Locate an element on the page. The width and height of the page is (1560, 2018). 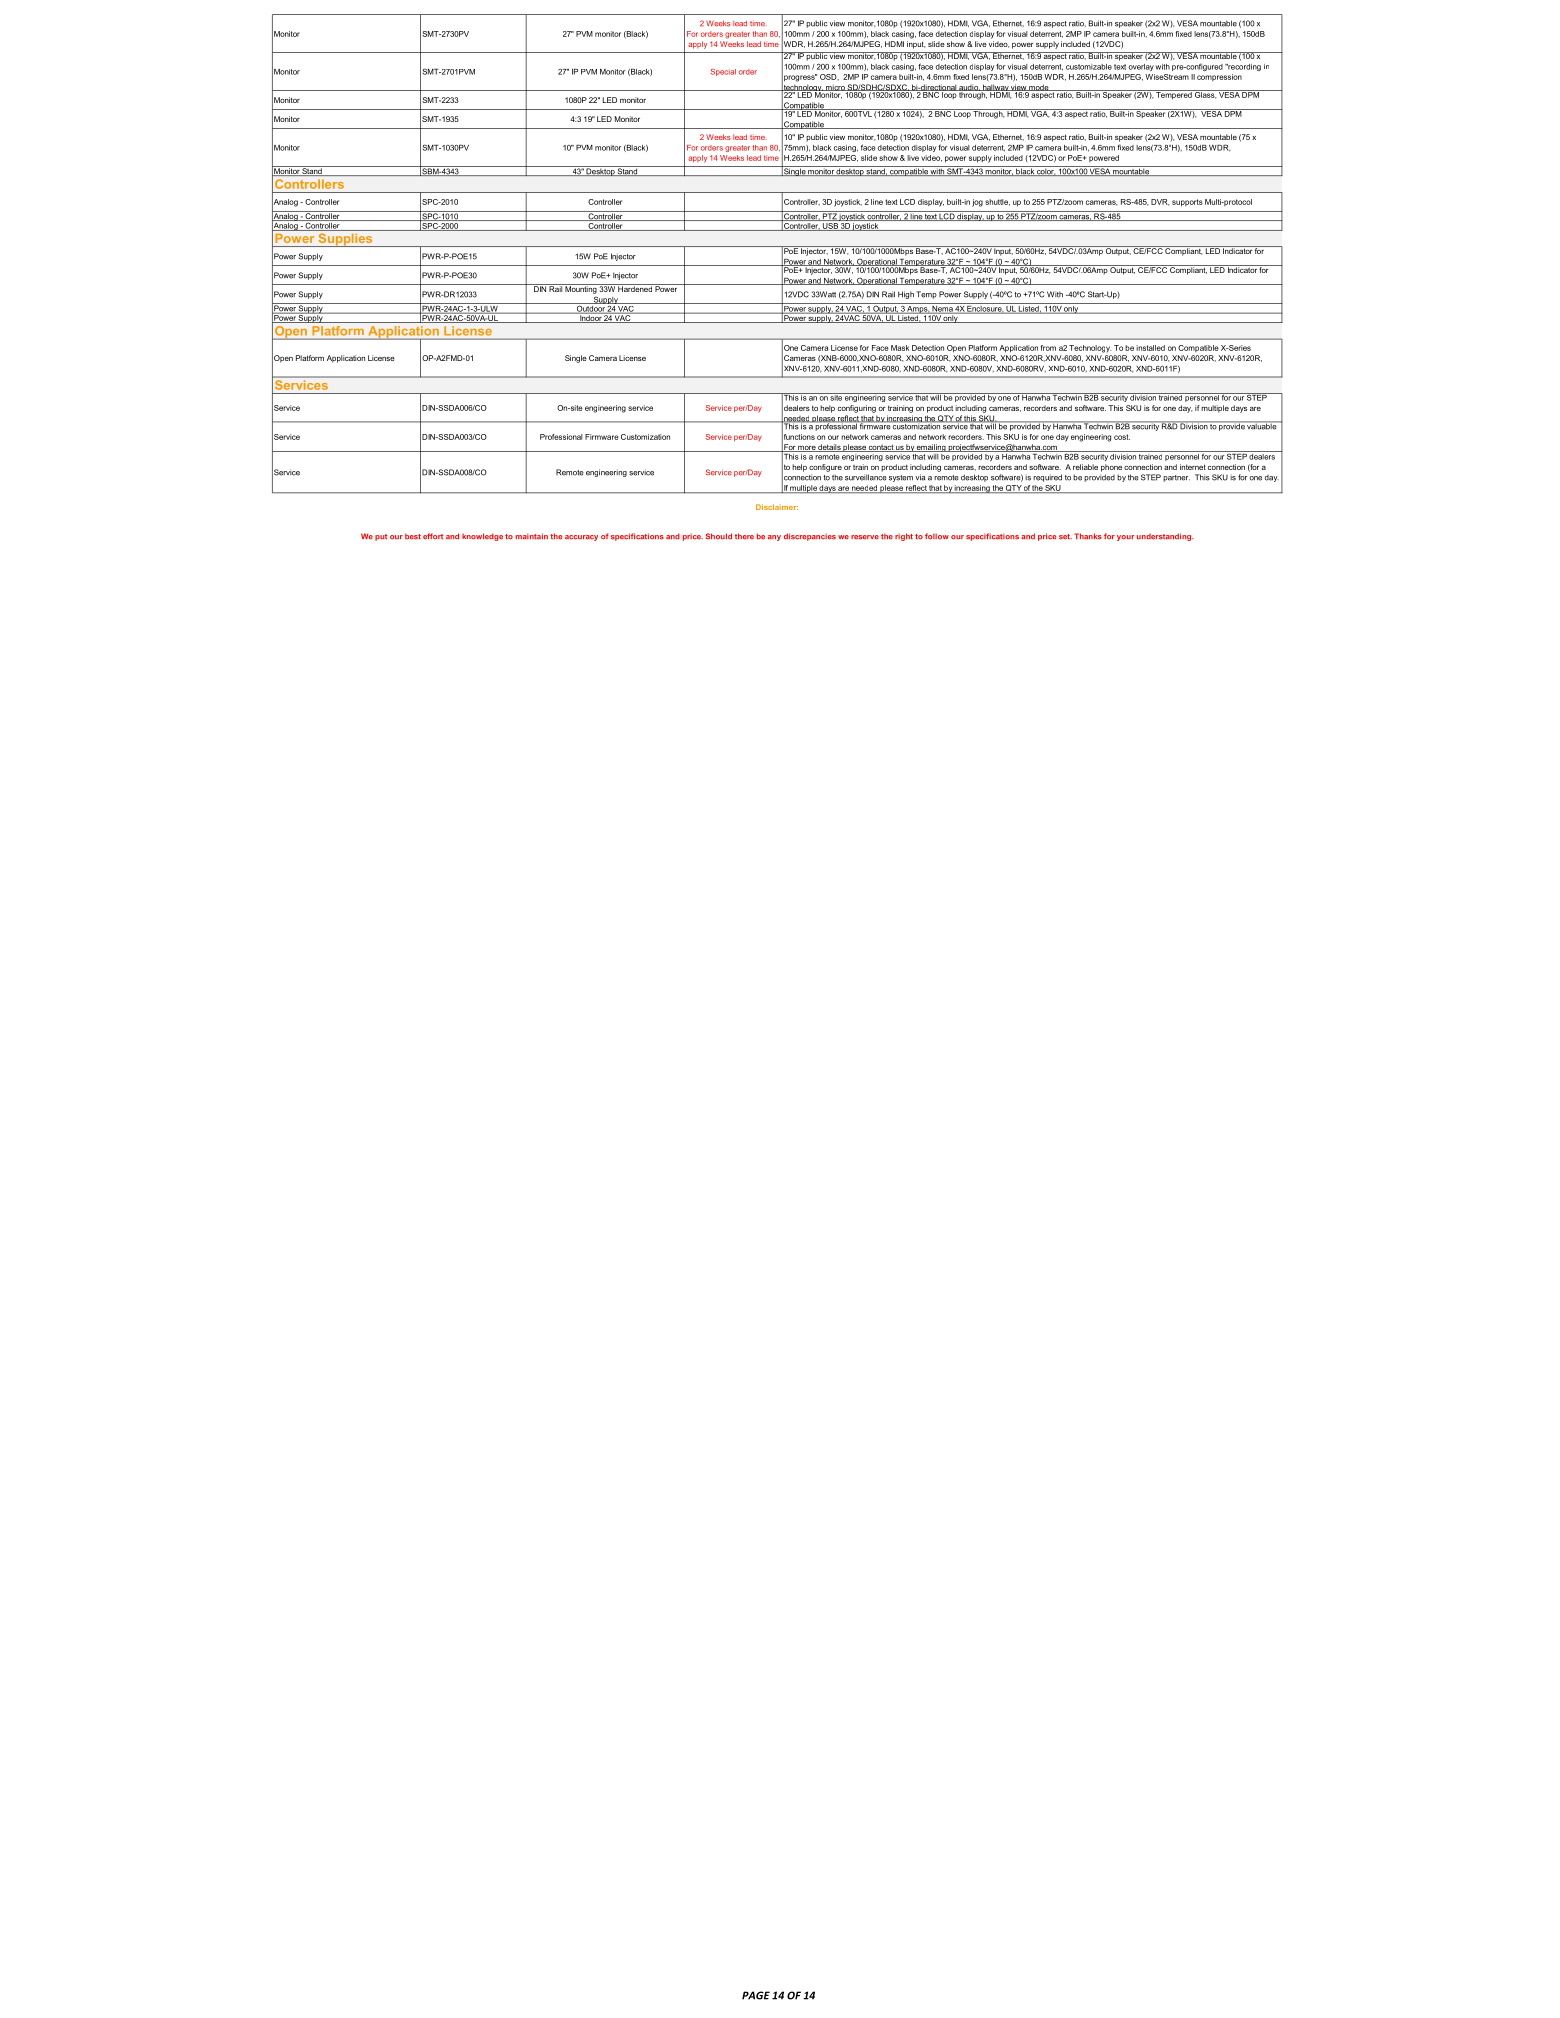
PAGE is located at coordinates (756, 1995).
